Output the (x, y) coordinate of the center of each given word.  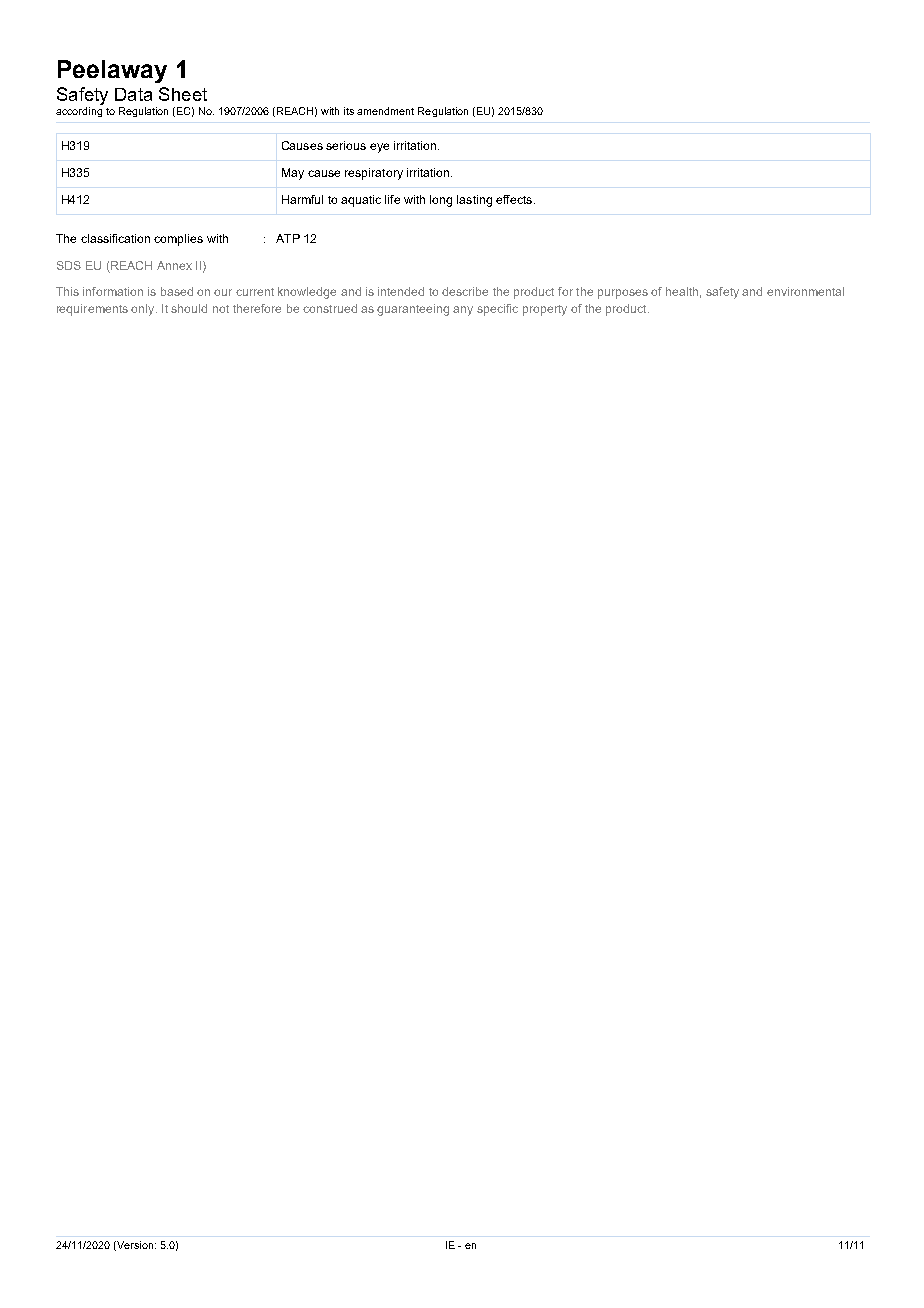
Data (133, 94)
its (349, 111)
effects (515, 199)
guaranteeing (413, 310)
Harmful (302, 199)
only (144, 310)
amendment (385, 111)
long (441, 201)
